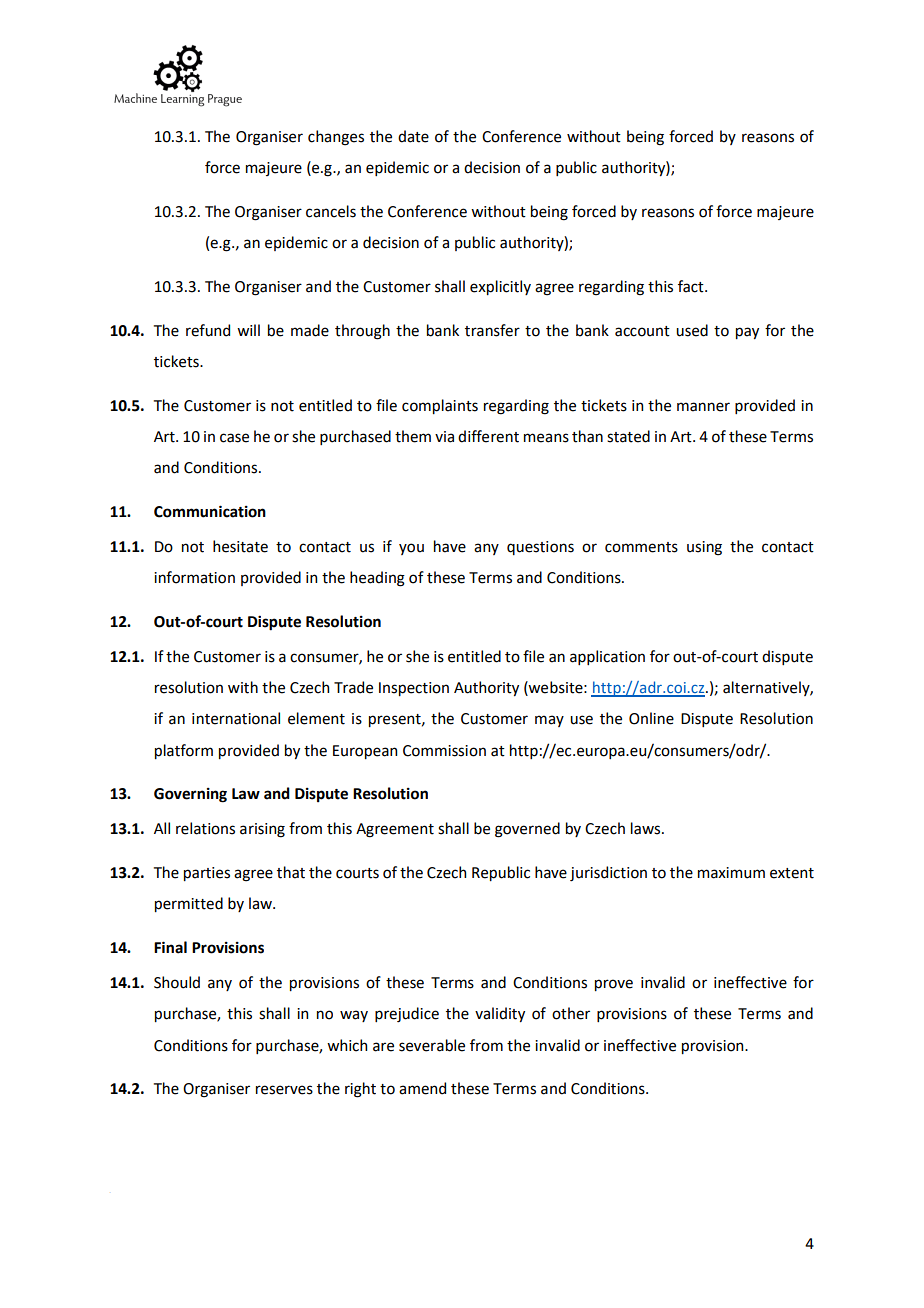 The image size is (924, 1308). I want to click on parties, so click(207, 874).
